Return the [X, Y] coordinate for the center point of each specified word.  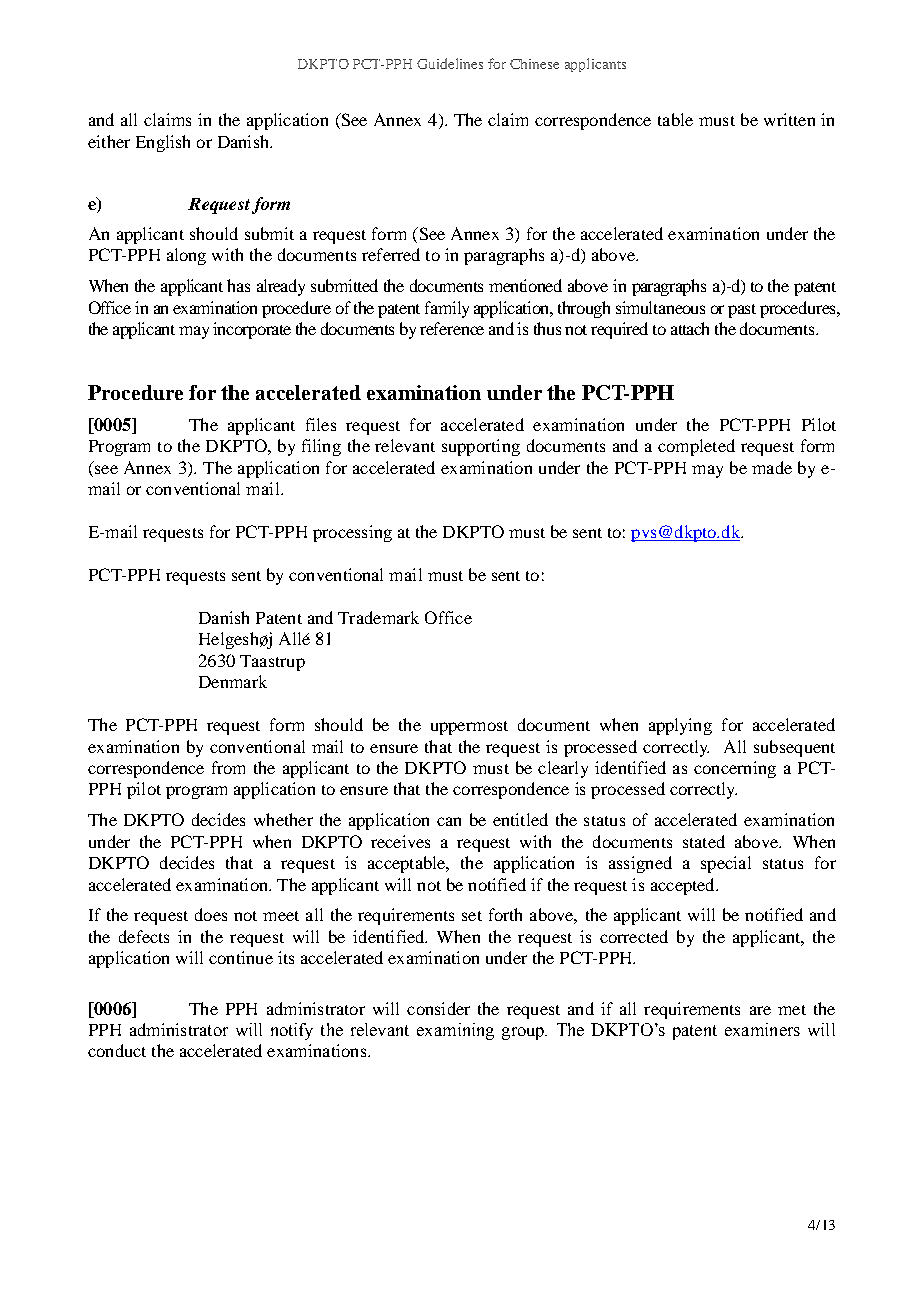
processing [352, 533]
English [163, 143]
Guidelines [450, 63]
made [772, 467]
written [789, 119]
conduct [117, 1050]
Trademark [378, 617]
